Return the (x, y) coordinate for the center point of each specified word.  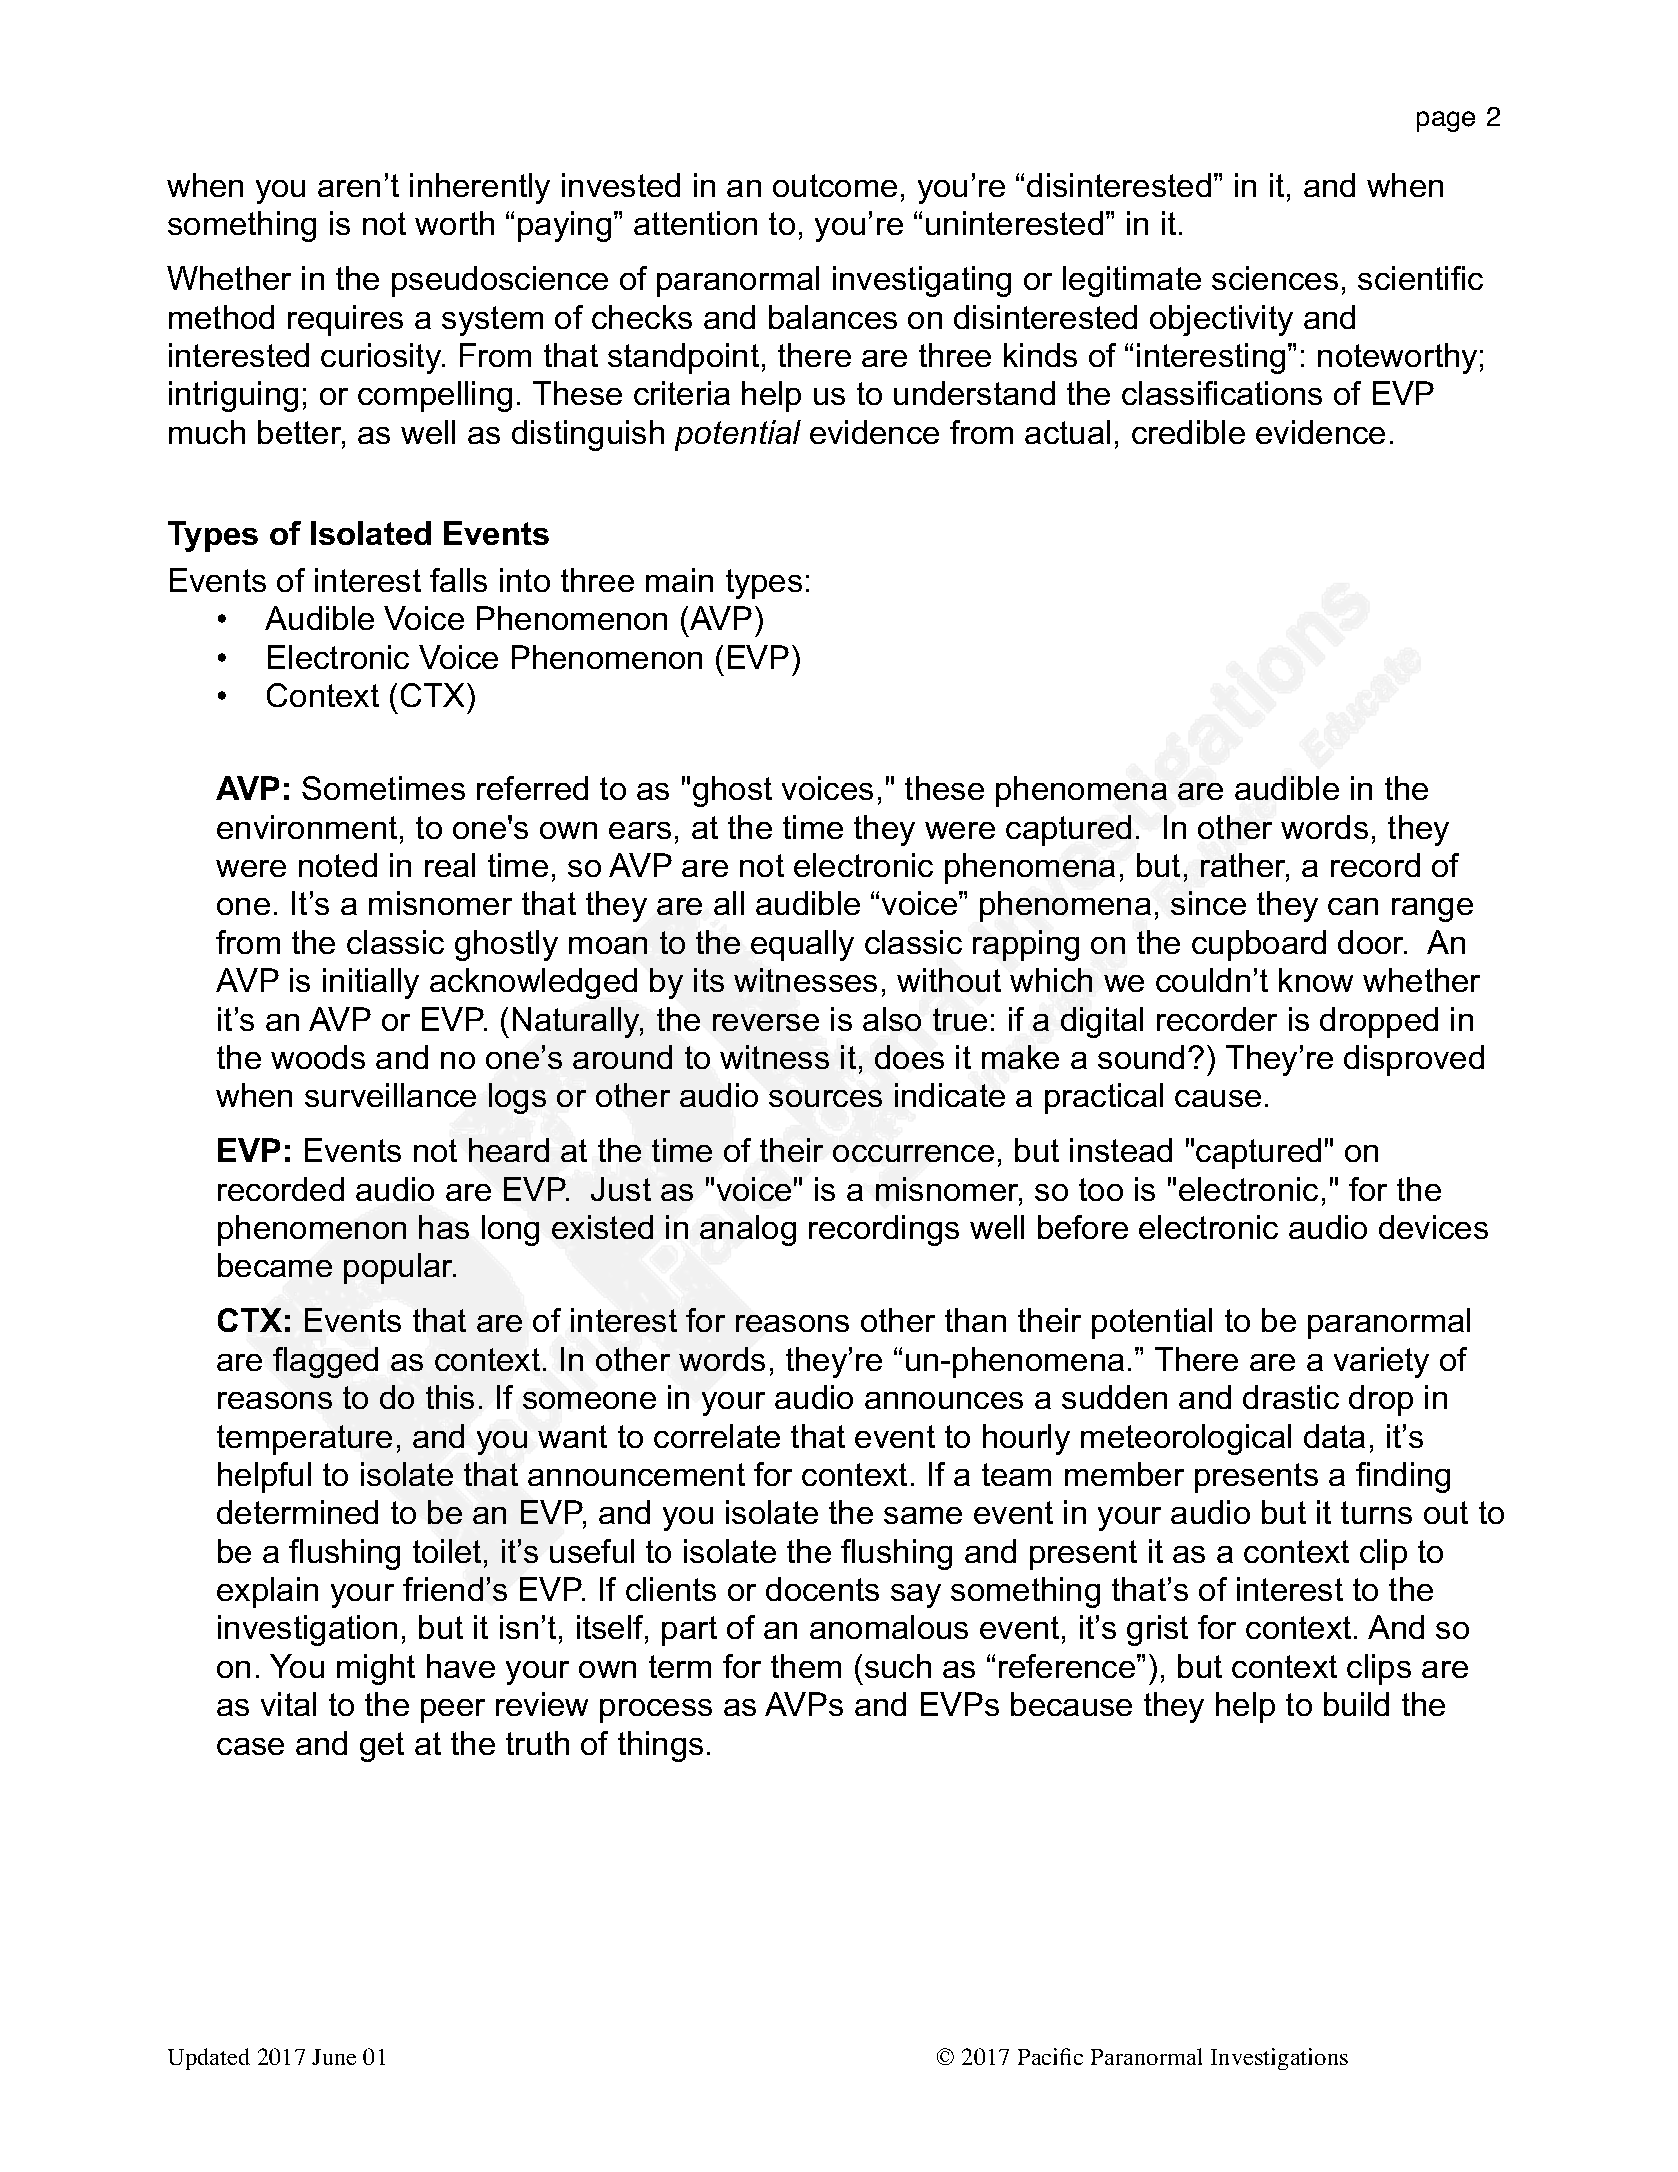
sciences (1275, 278)
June (334, 2057)
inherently (480, 188)
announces (944, 1400)
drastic (1291, 1397)
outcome (835, 185)
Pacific (1050, 2056)
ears (640, 830)
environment (307, 827)
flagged (325, 1362)
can (1353, 906)
